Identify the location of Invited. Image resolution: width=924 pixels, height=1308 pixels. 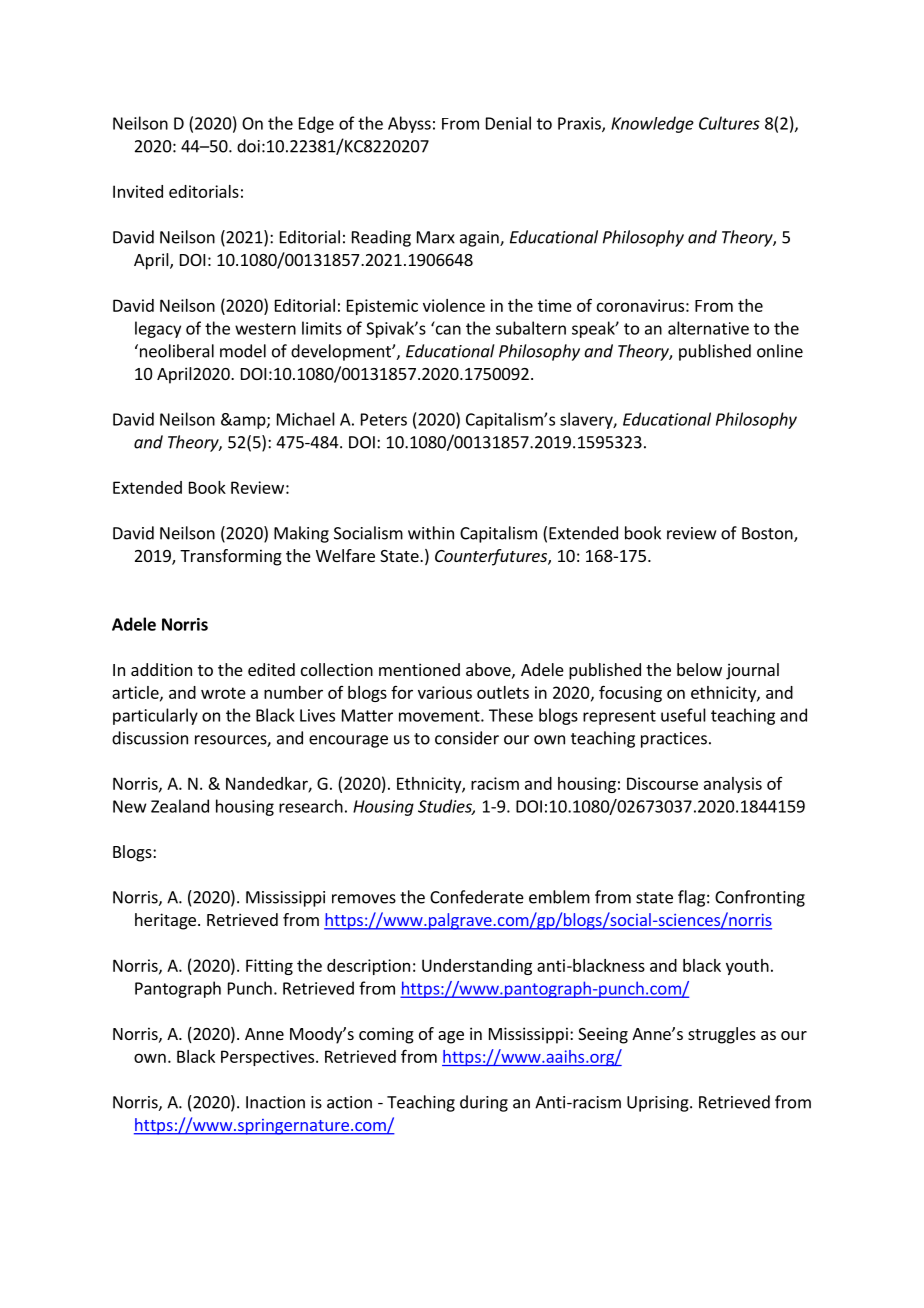
(138, 191).
